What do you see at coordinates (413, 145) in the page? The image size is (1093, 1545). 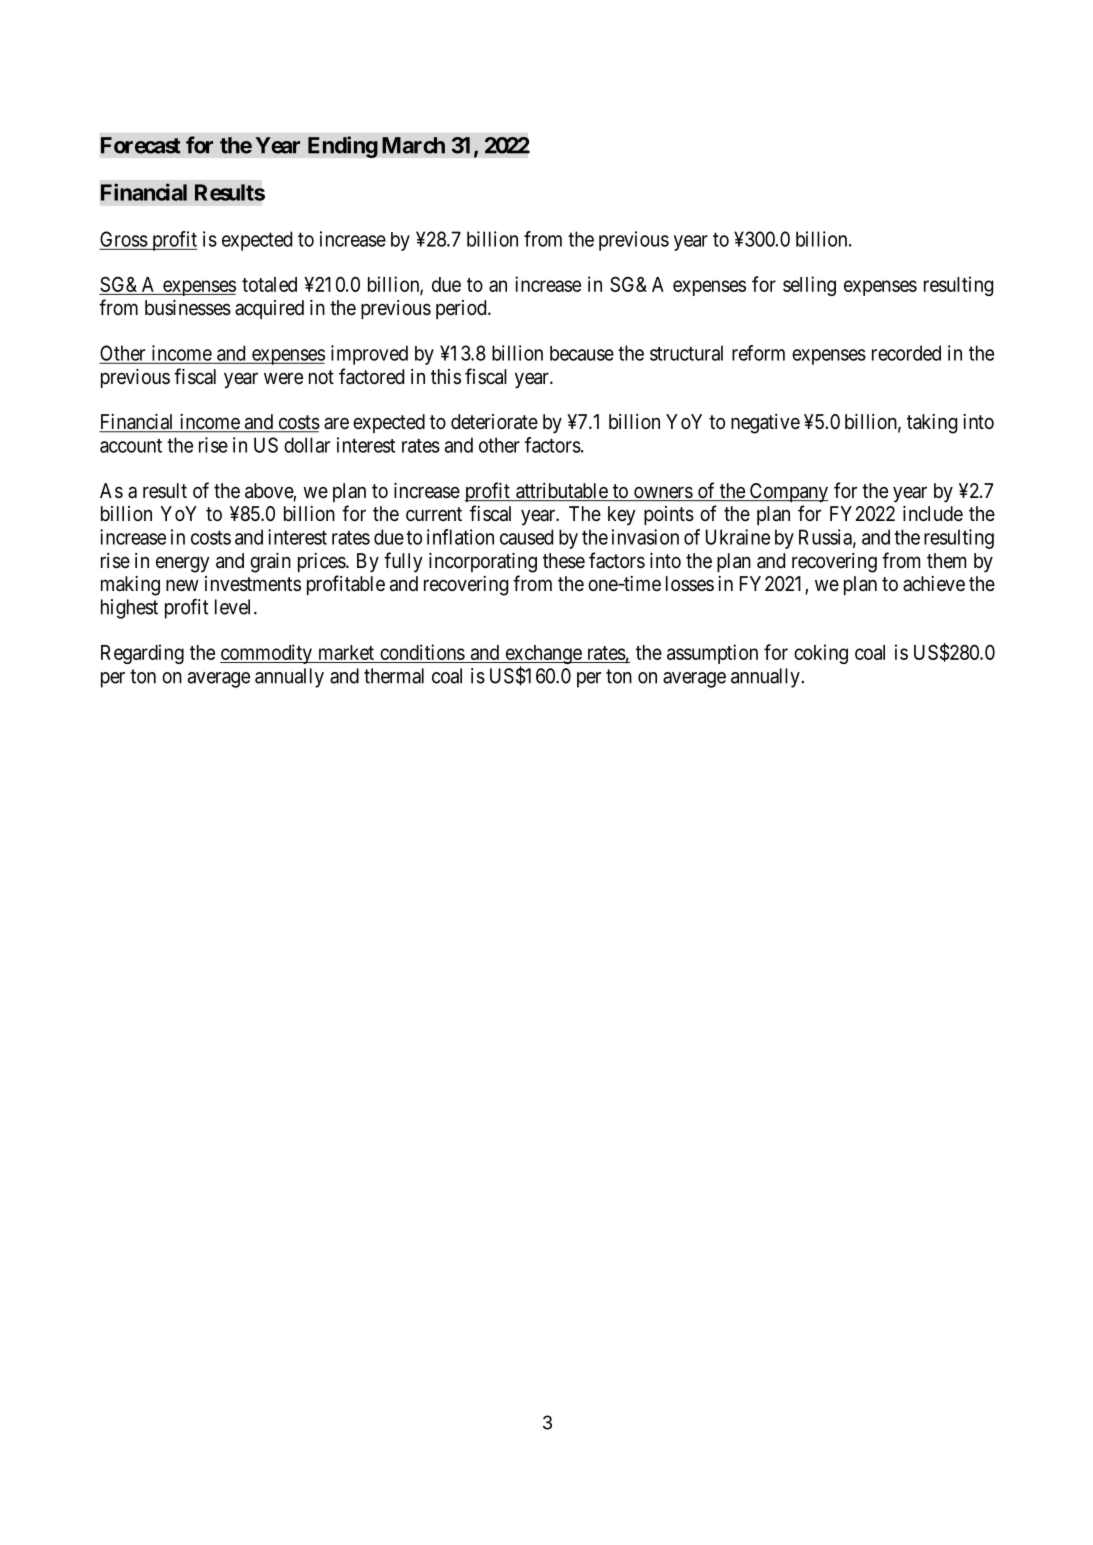 I see `March` at bounding box center [413, 145].
